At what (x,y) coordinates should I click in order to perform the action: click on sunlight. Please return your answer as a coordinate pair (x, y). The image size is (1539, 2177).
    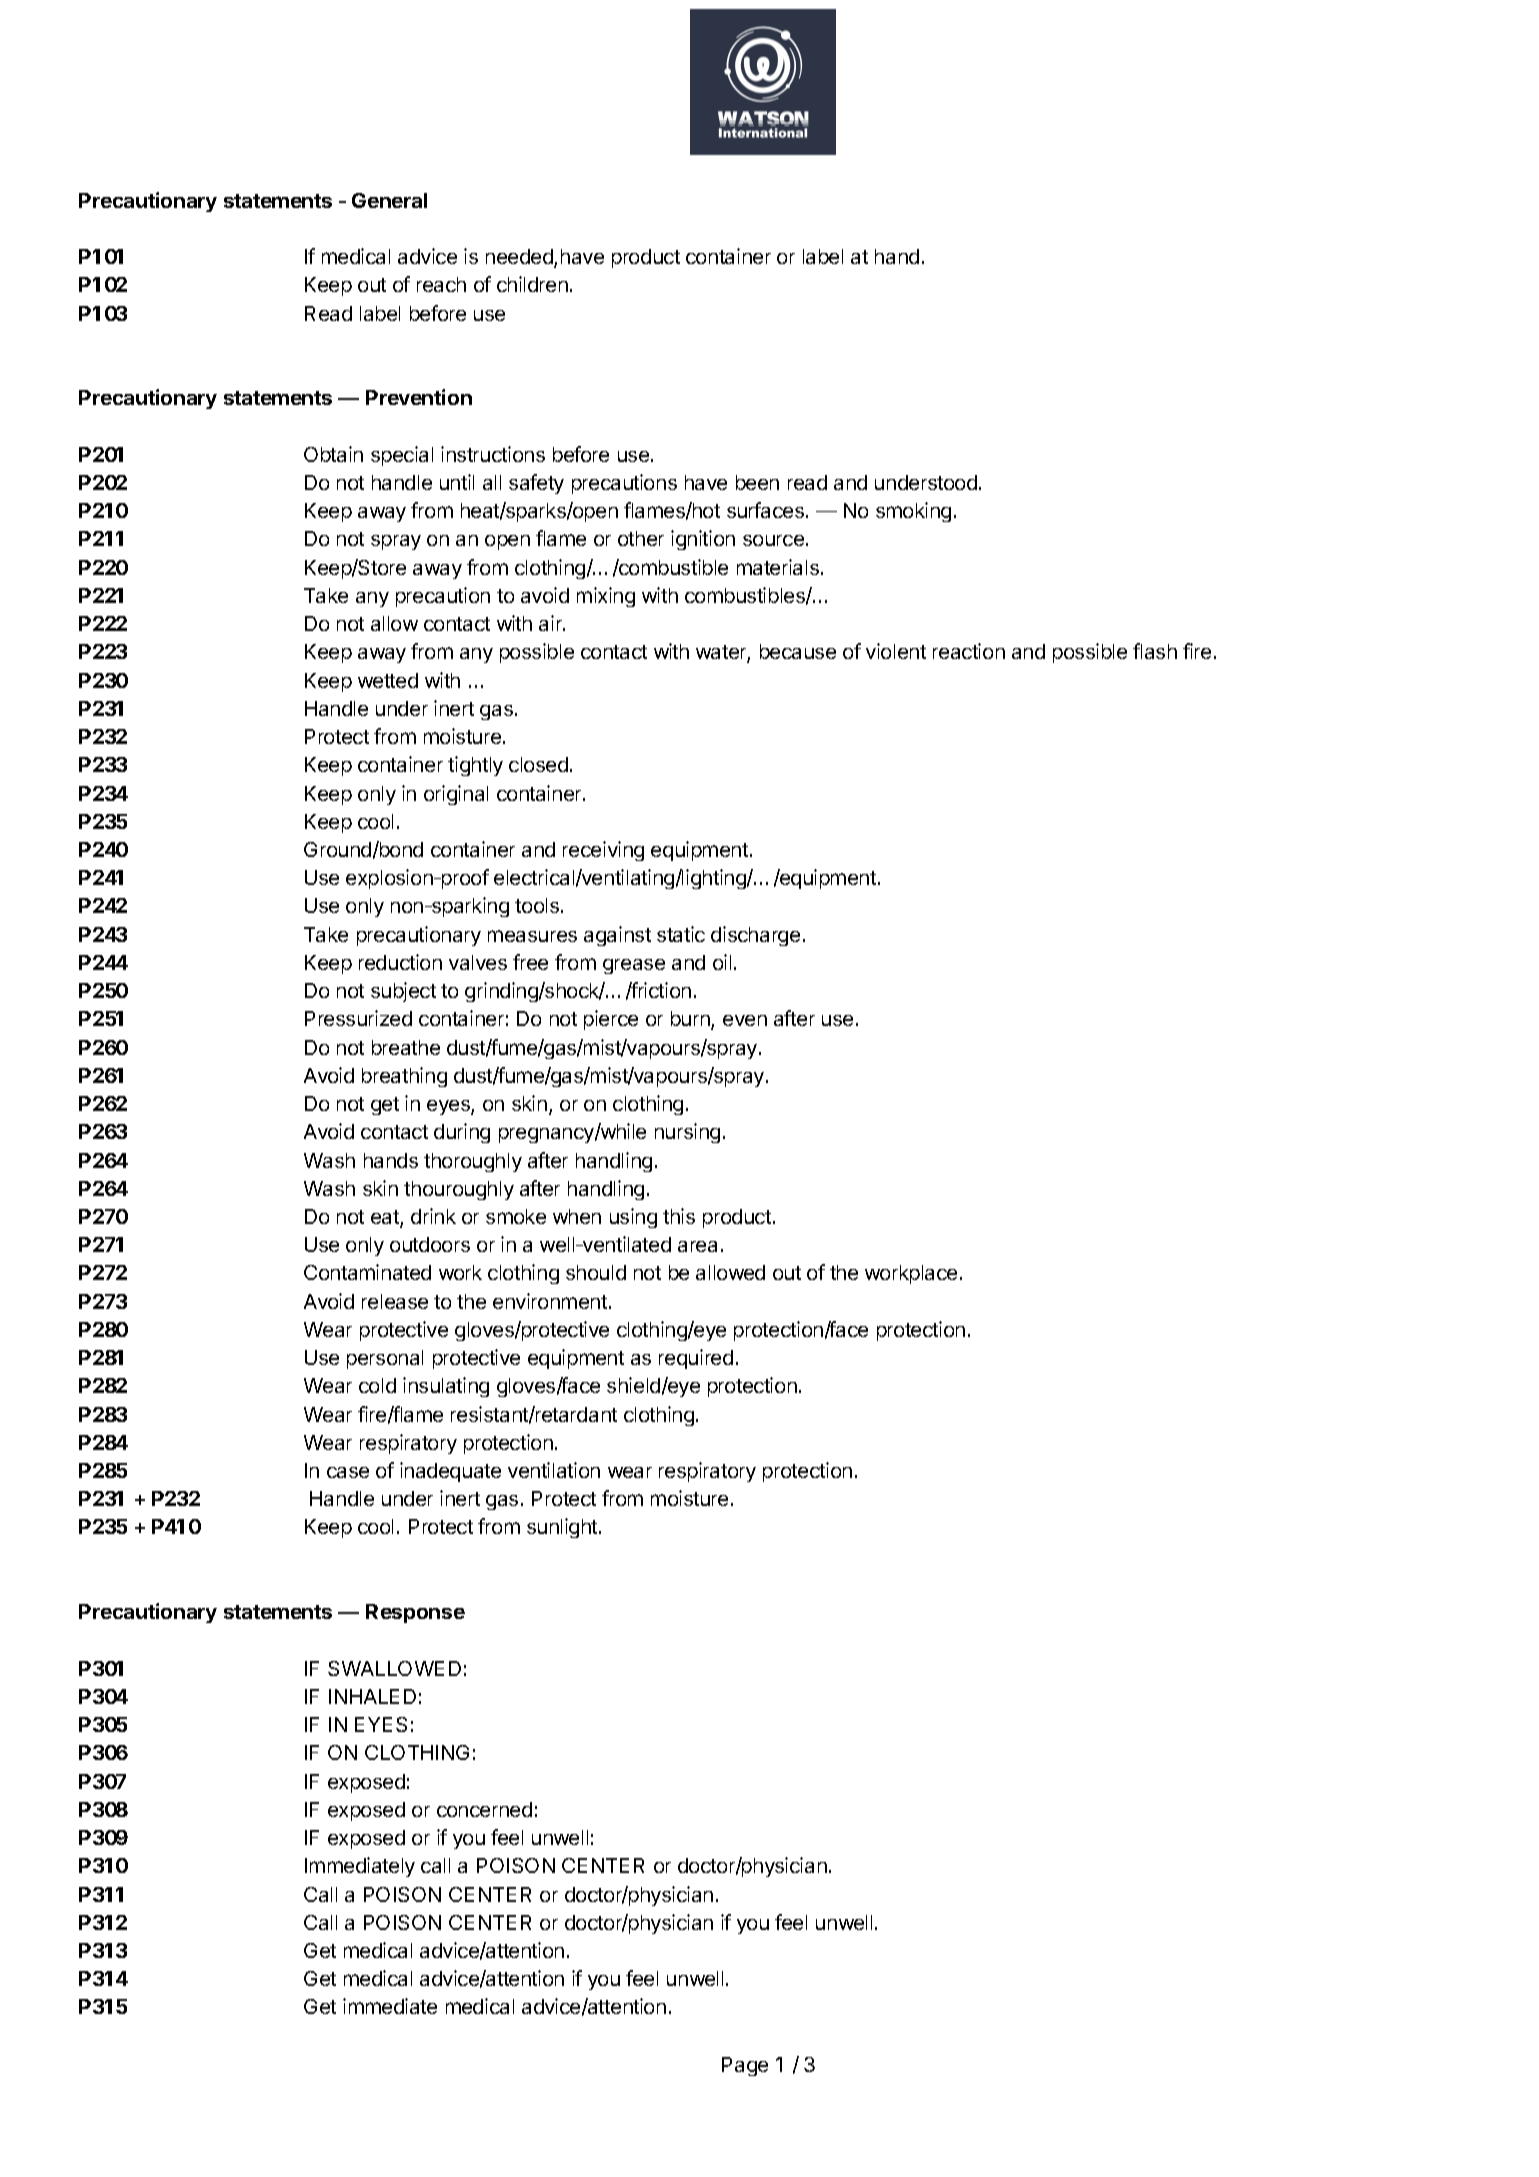
    Looking at the image, I should click on (563, 1528).
